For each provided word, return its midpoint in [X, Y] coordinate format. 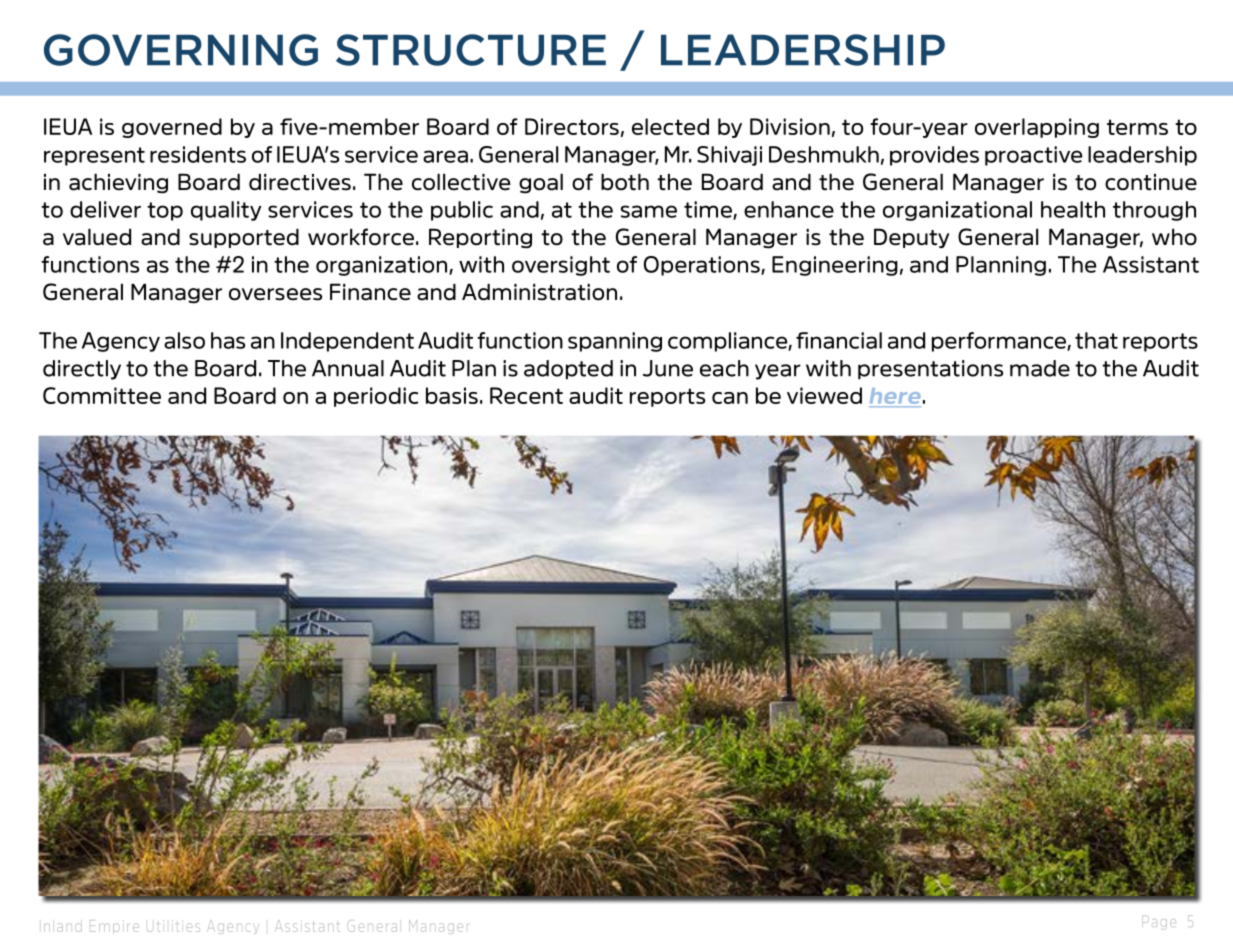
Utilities [173, 927]
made [1040, 368]
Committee [102, 395]
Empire [114, 928]
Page [1159, 922]
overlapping [1037, 128]
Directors [572, 126]
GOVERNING [181, 50]
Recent [526, 395]
